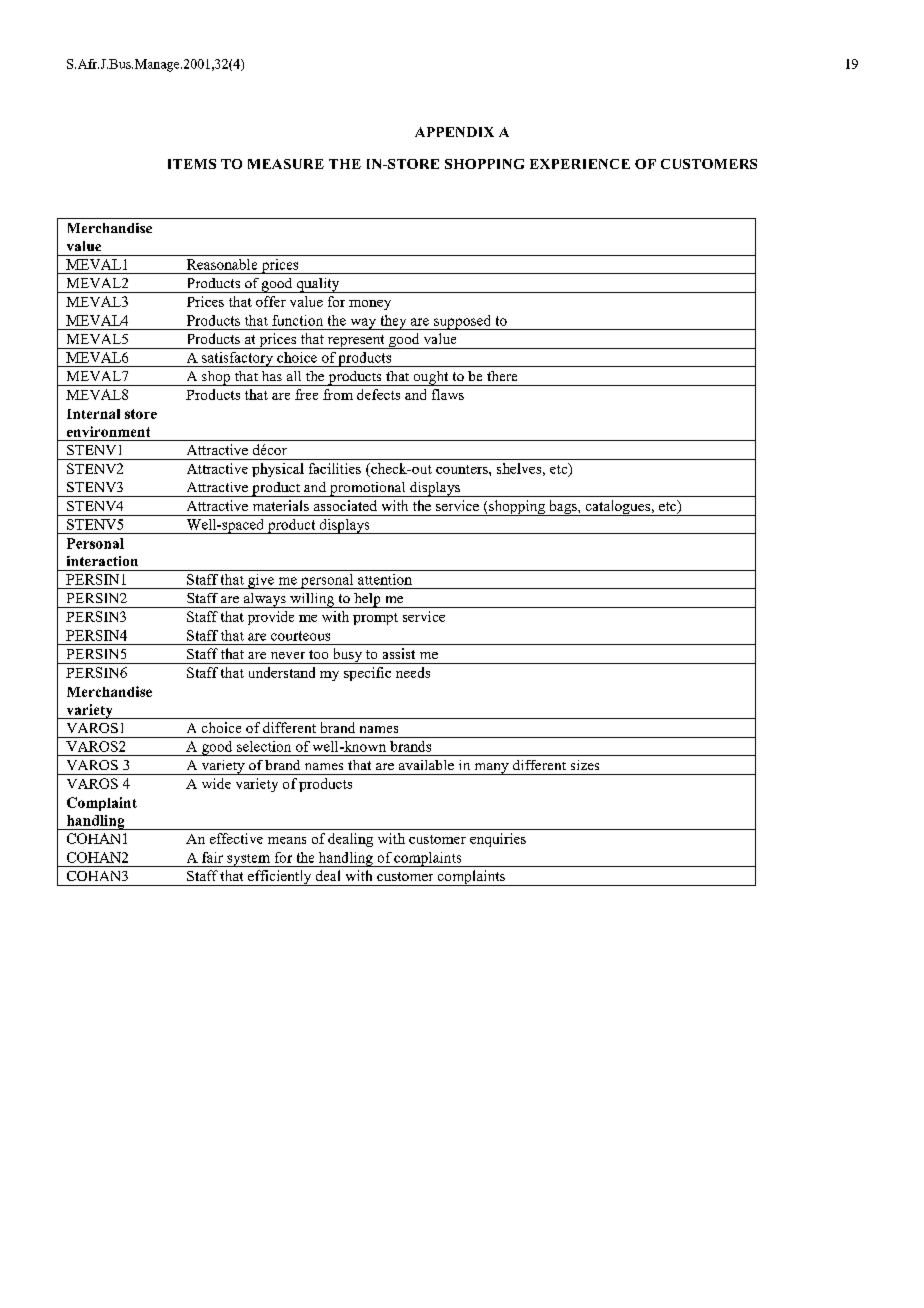  I want to click on MEASURE, so click(286, 164).
